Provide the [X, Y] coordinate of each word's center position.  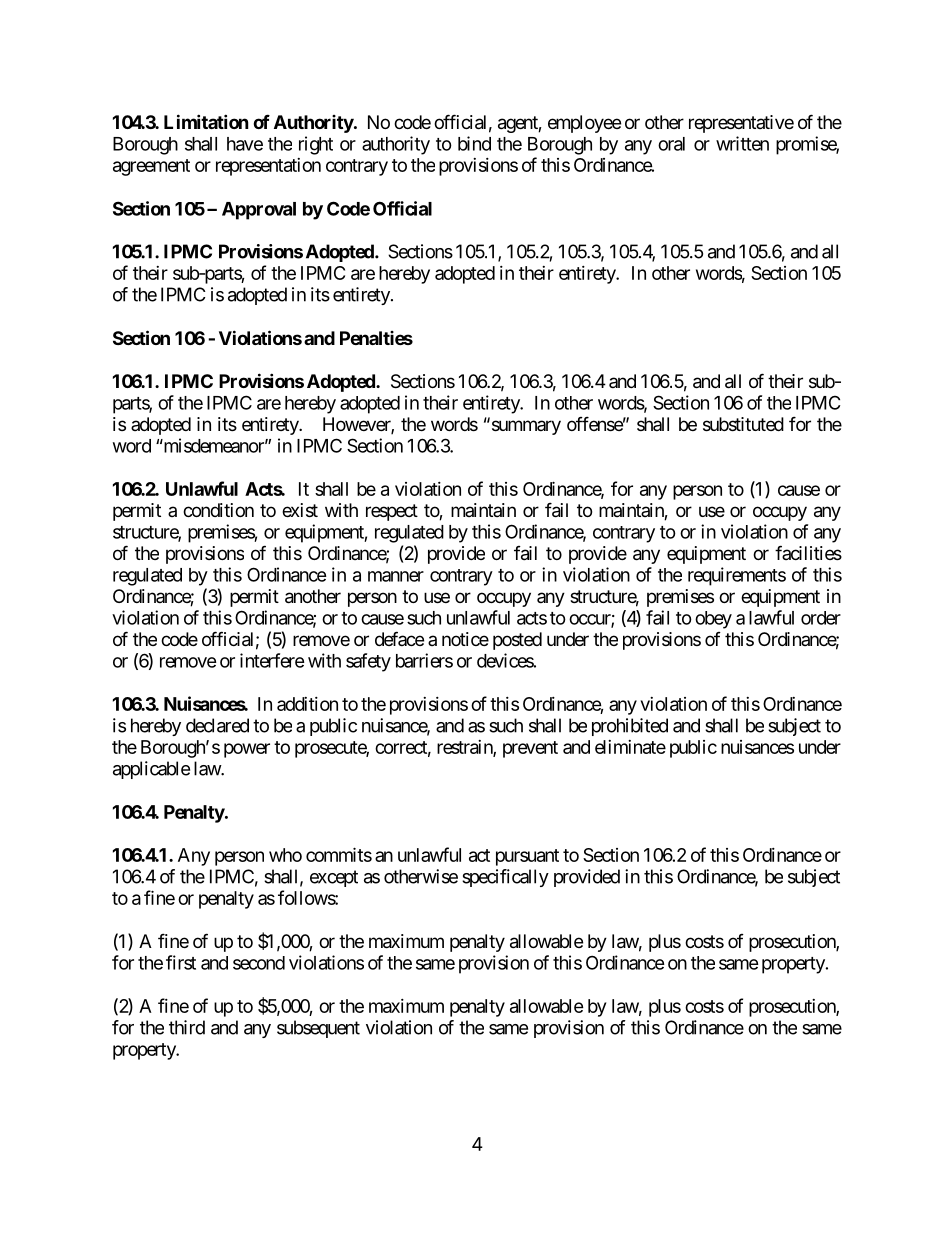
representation [268, 167]
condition [218, 510]
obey [713, 620]
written [742, 143]
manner [396, 576]
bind [474, 143]
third [187, 1027]
